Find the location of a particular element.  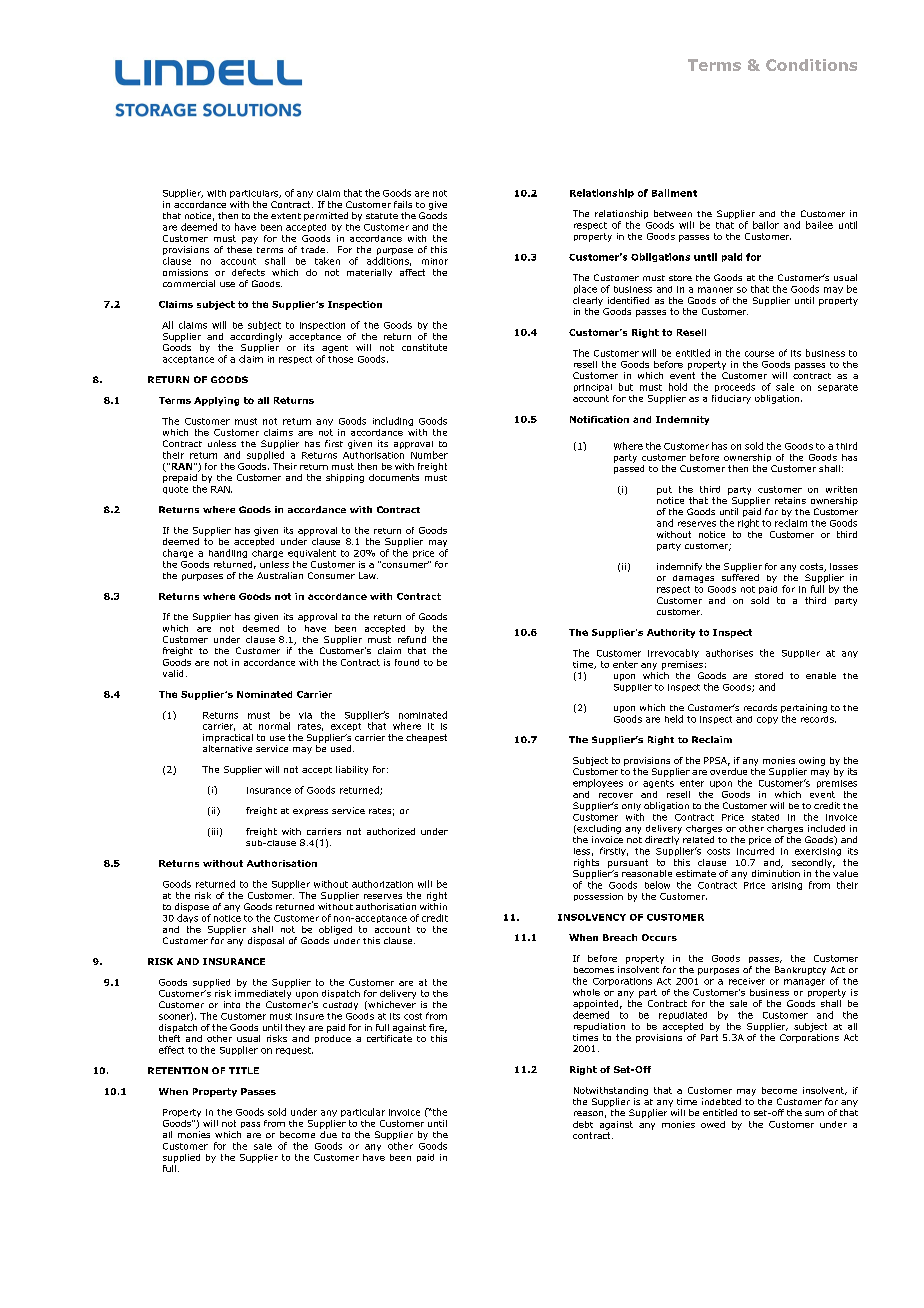

Conditions is located at coordinates (811, 65).
